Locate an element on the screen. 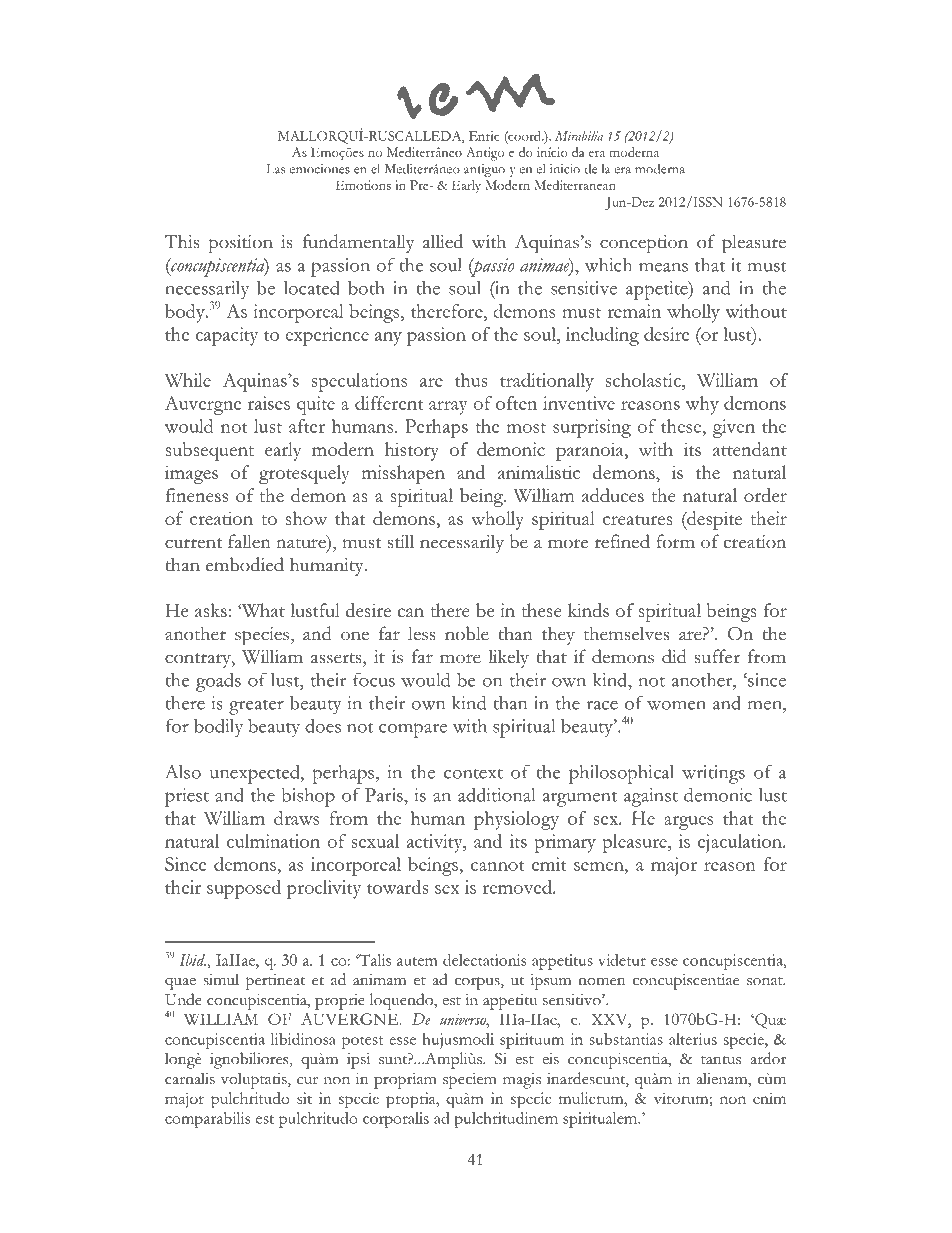 The image size is (952, 1233). magis is located at coordinates (522, 1081).
